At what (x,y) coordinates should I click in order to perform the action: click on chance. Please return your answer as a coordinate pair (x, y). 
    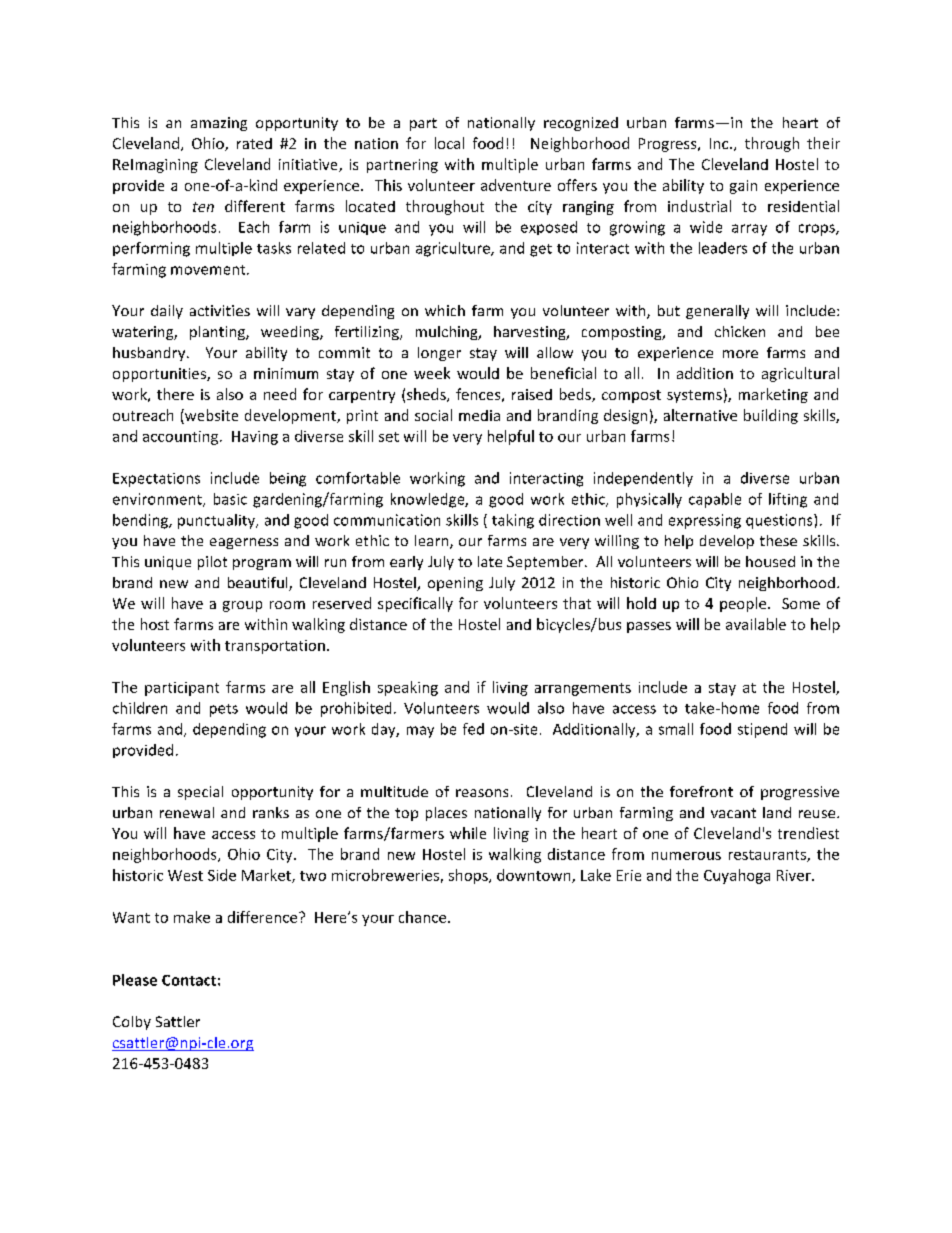
    Looking at the image, I should click on (424, 917).
